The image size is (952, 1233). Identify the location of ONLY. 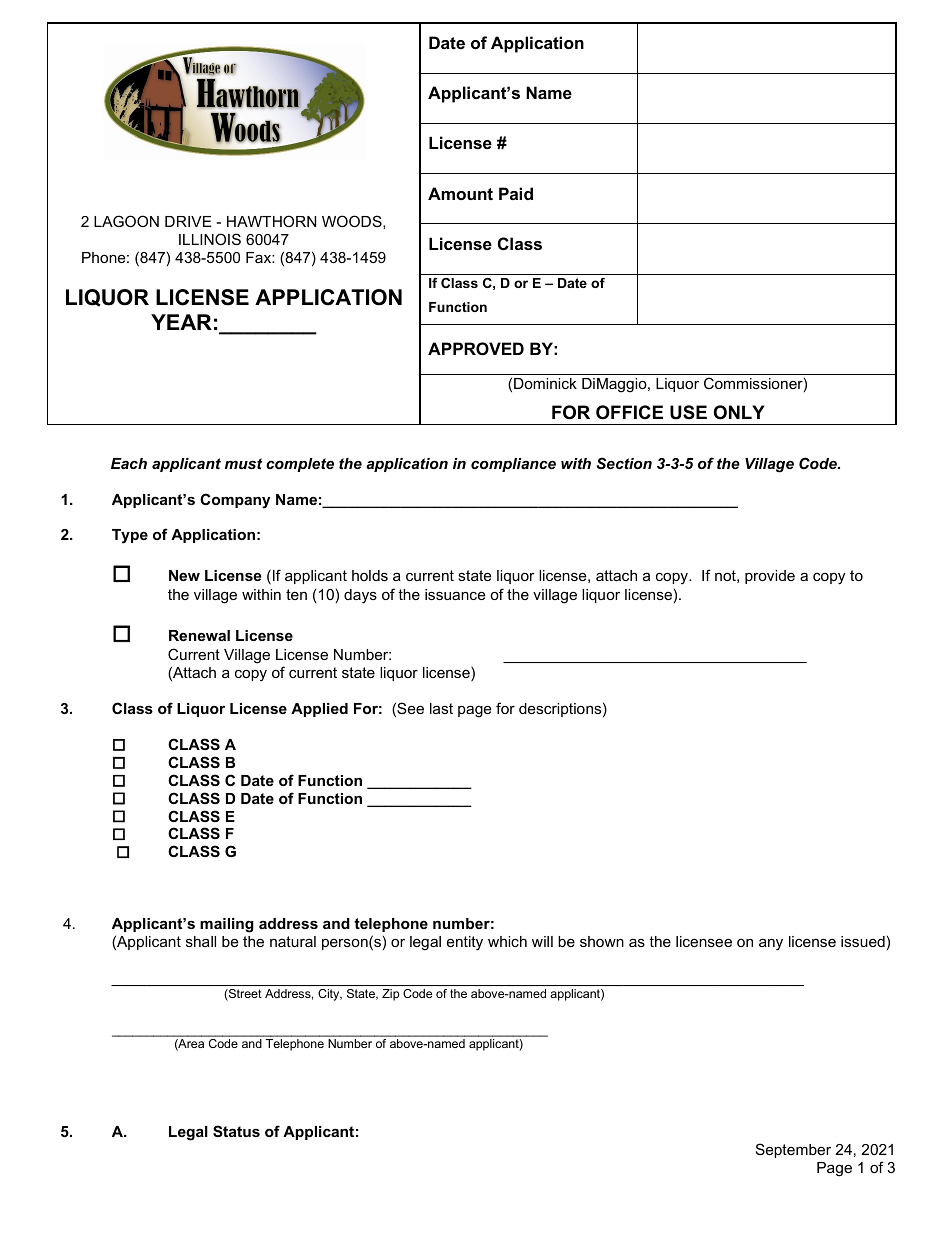
(739, 412).
